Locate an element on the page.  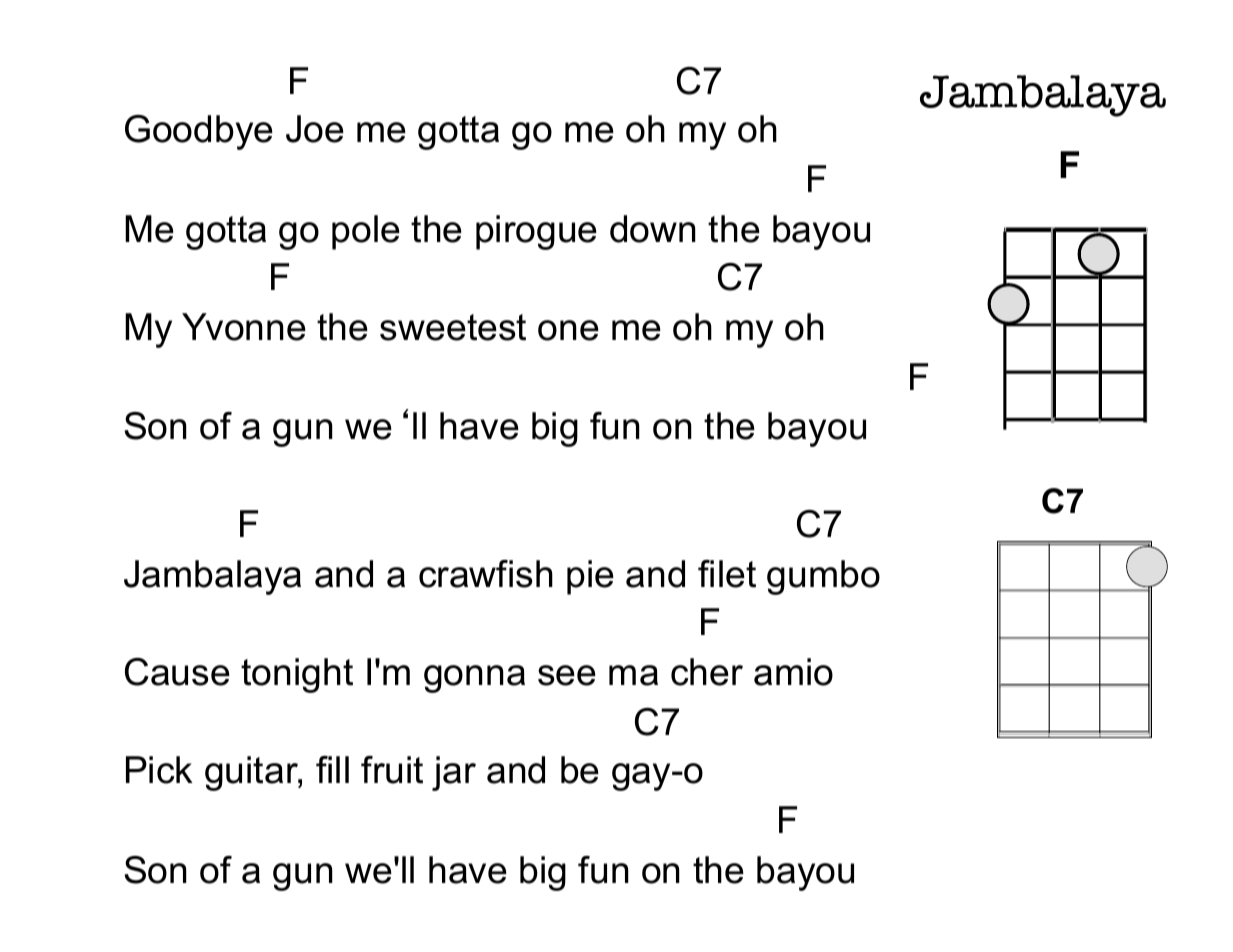
pie is located at coordinates (590, 577).
